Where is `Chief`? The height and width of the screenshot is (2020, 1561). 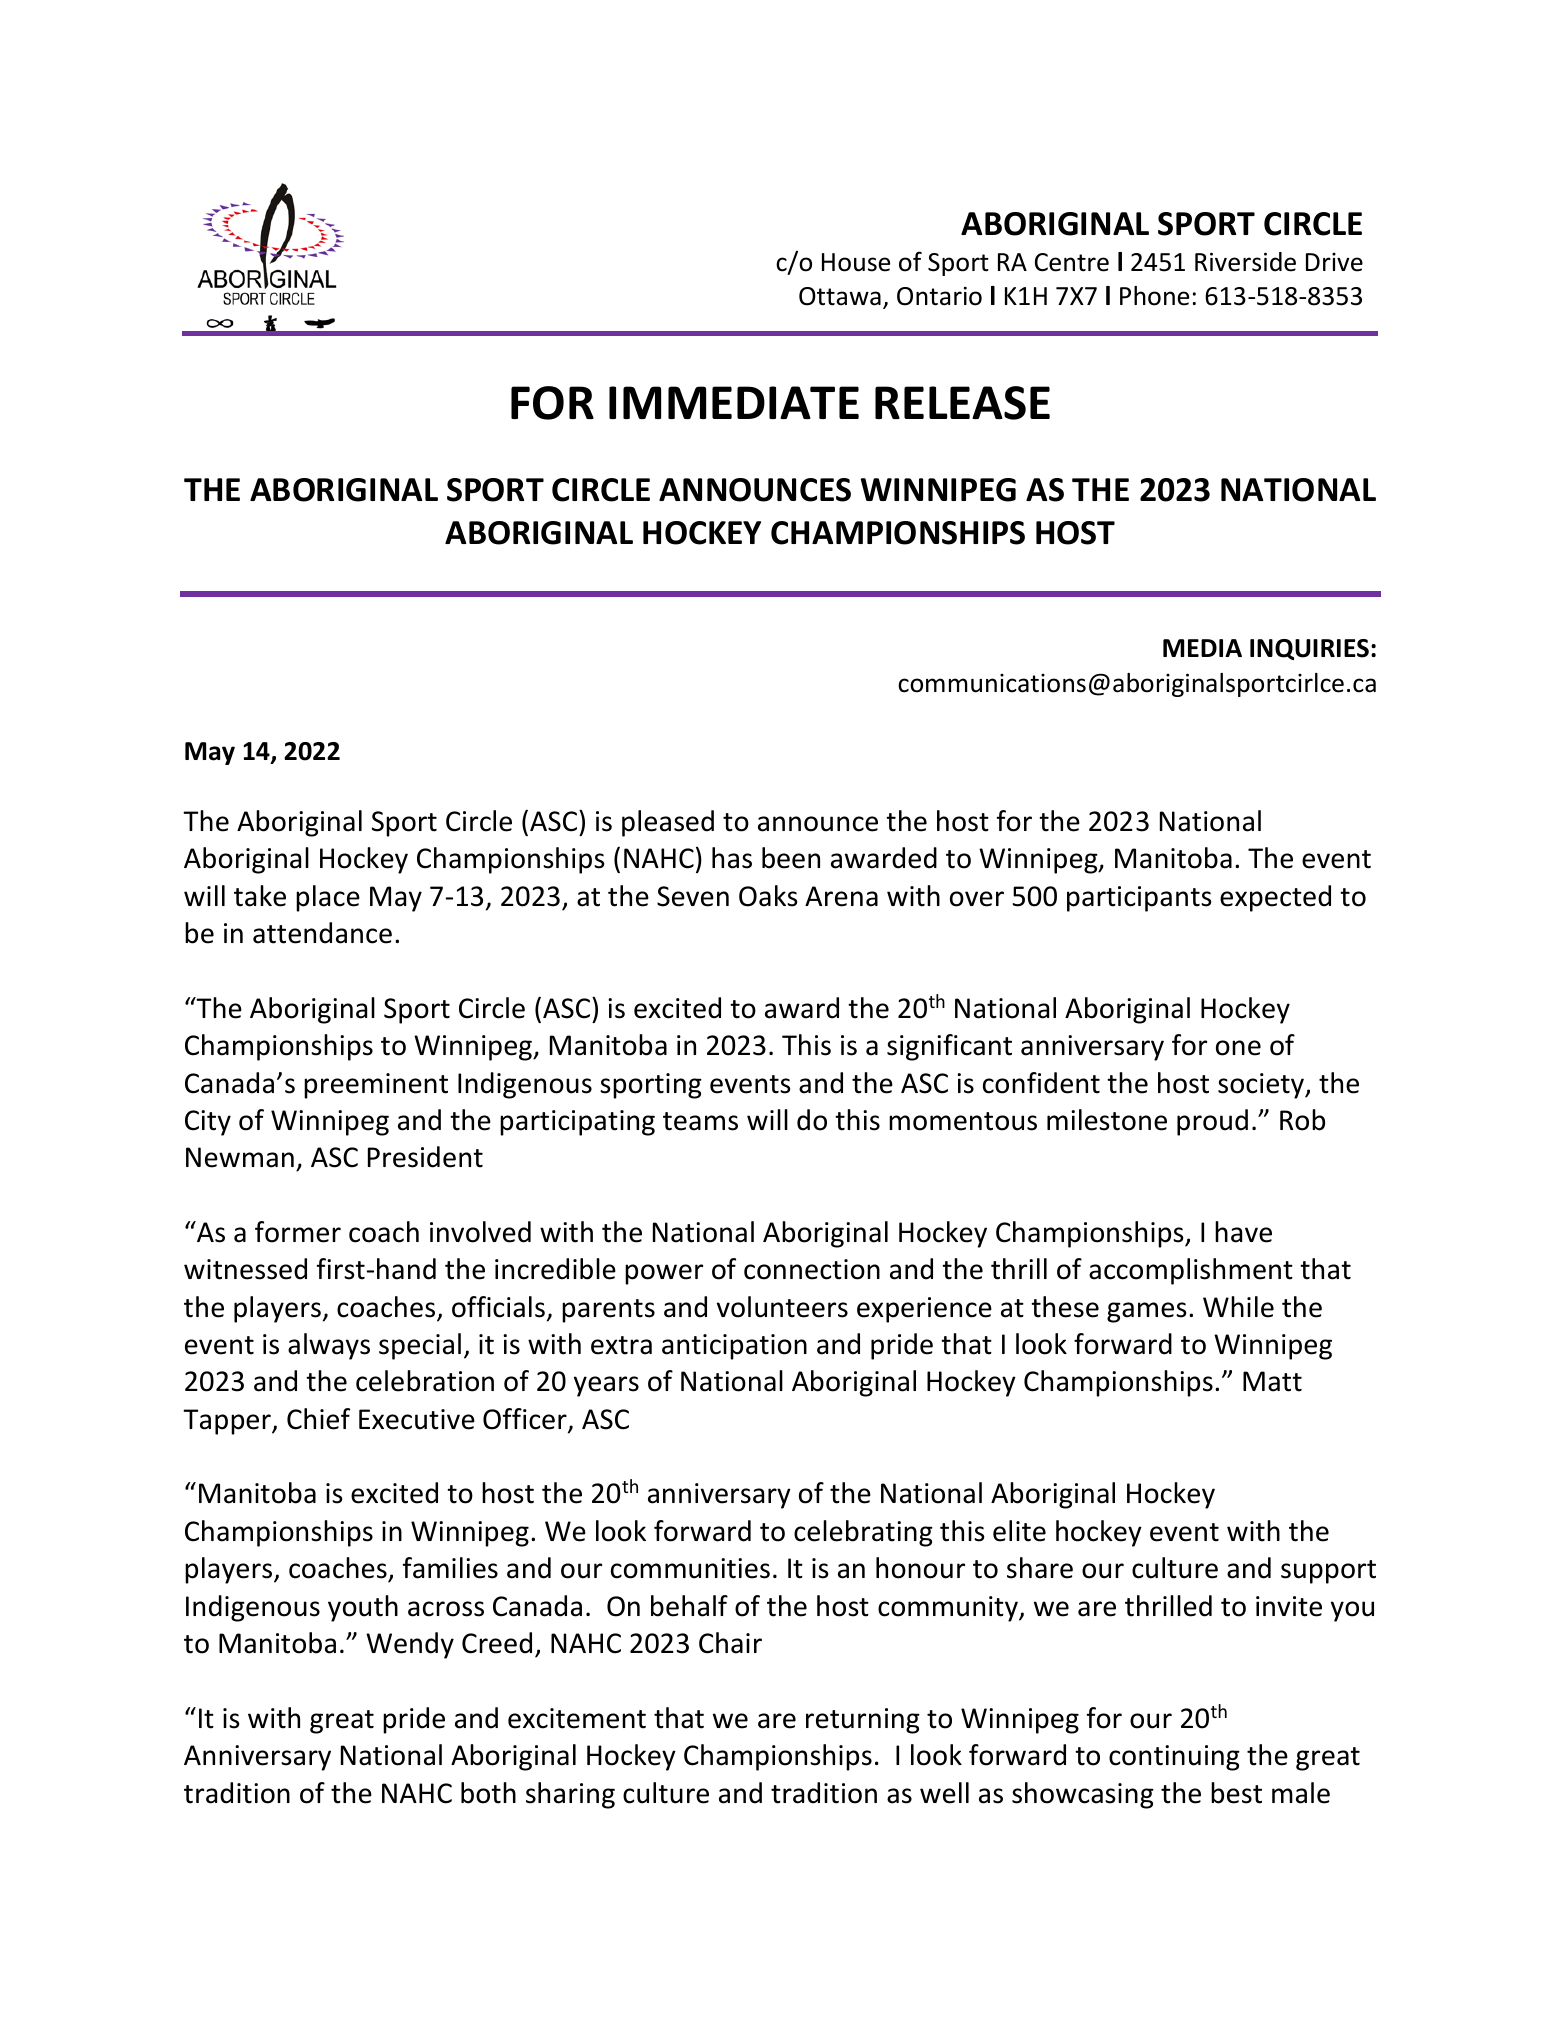 Chief is located at coordinates (318, 1419).
